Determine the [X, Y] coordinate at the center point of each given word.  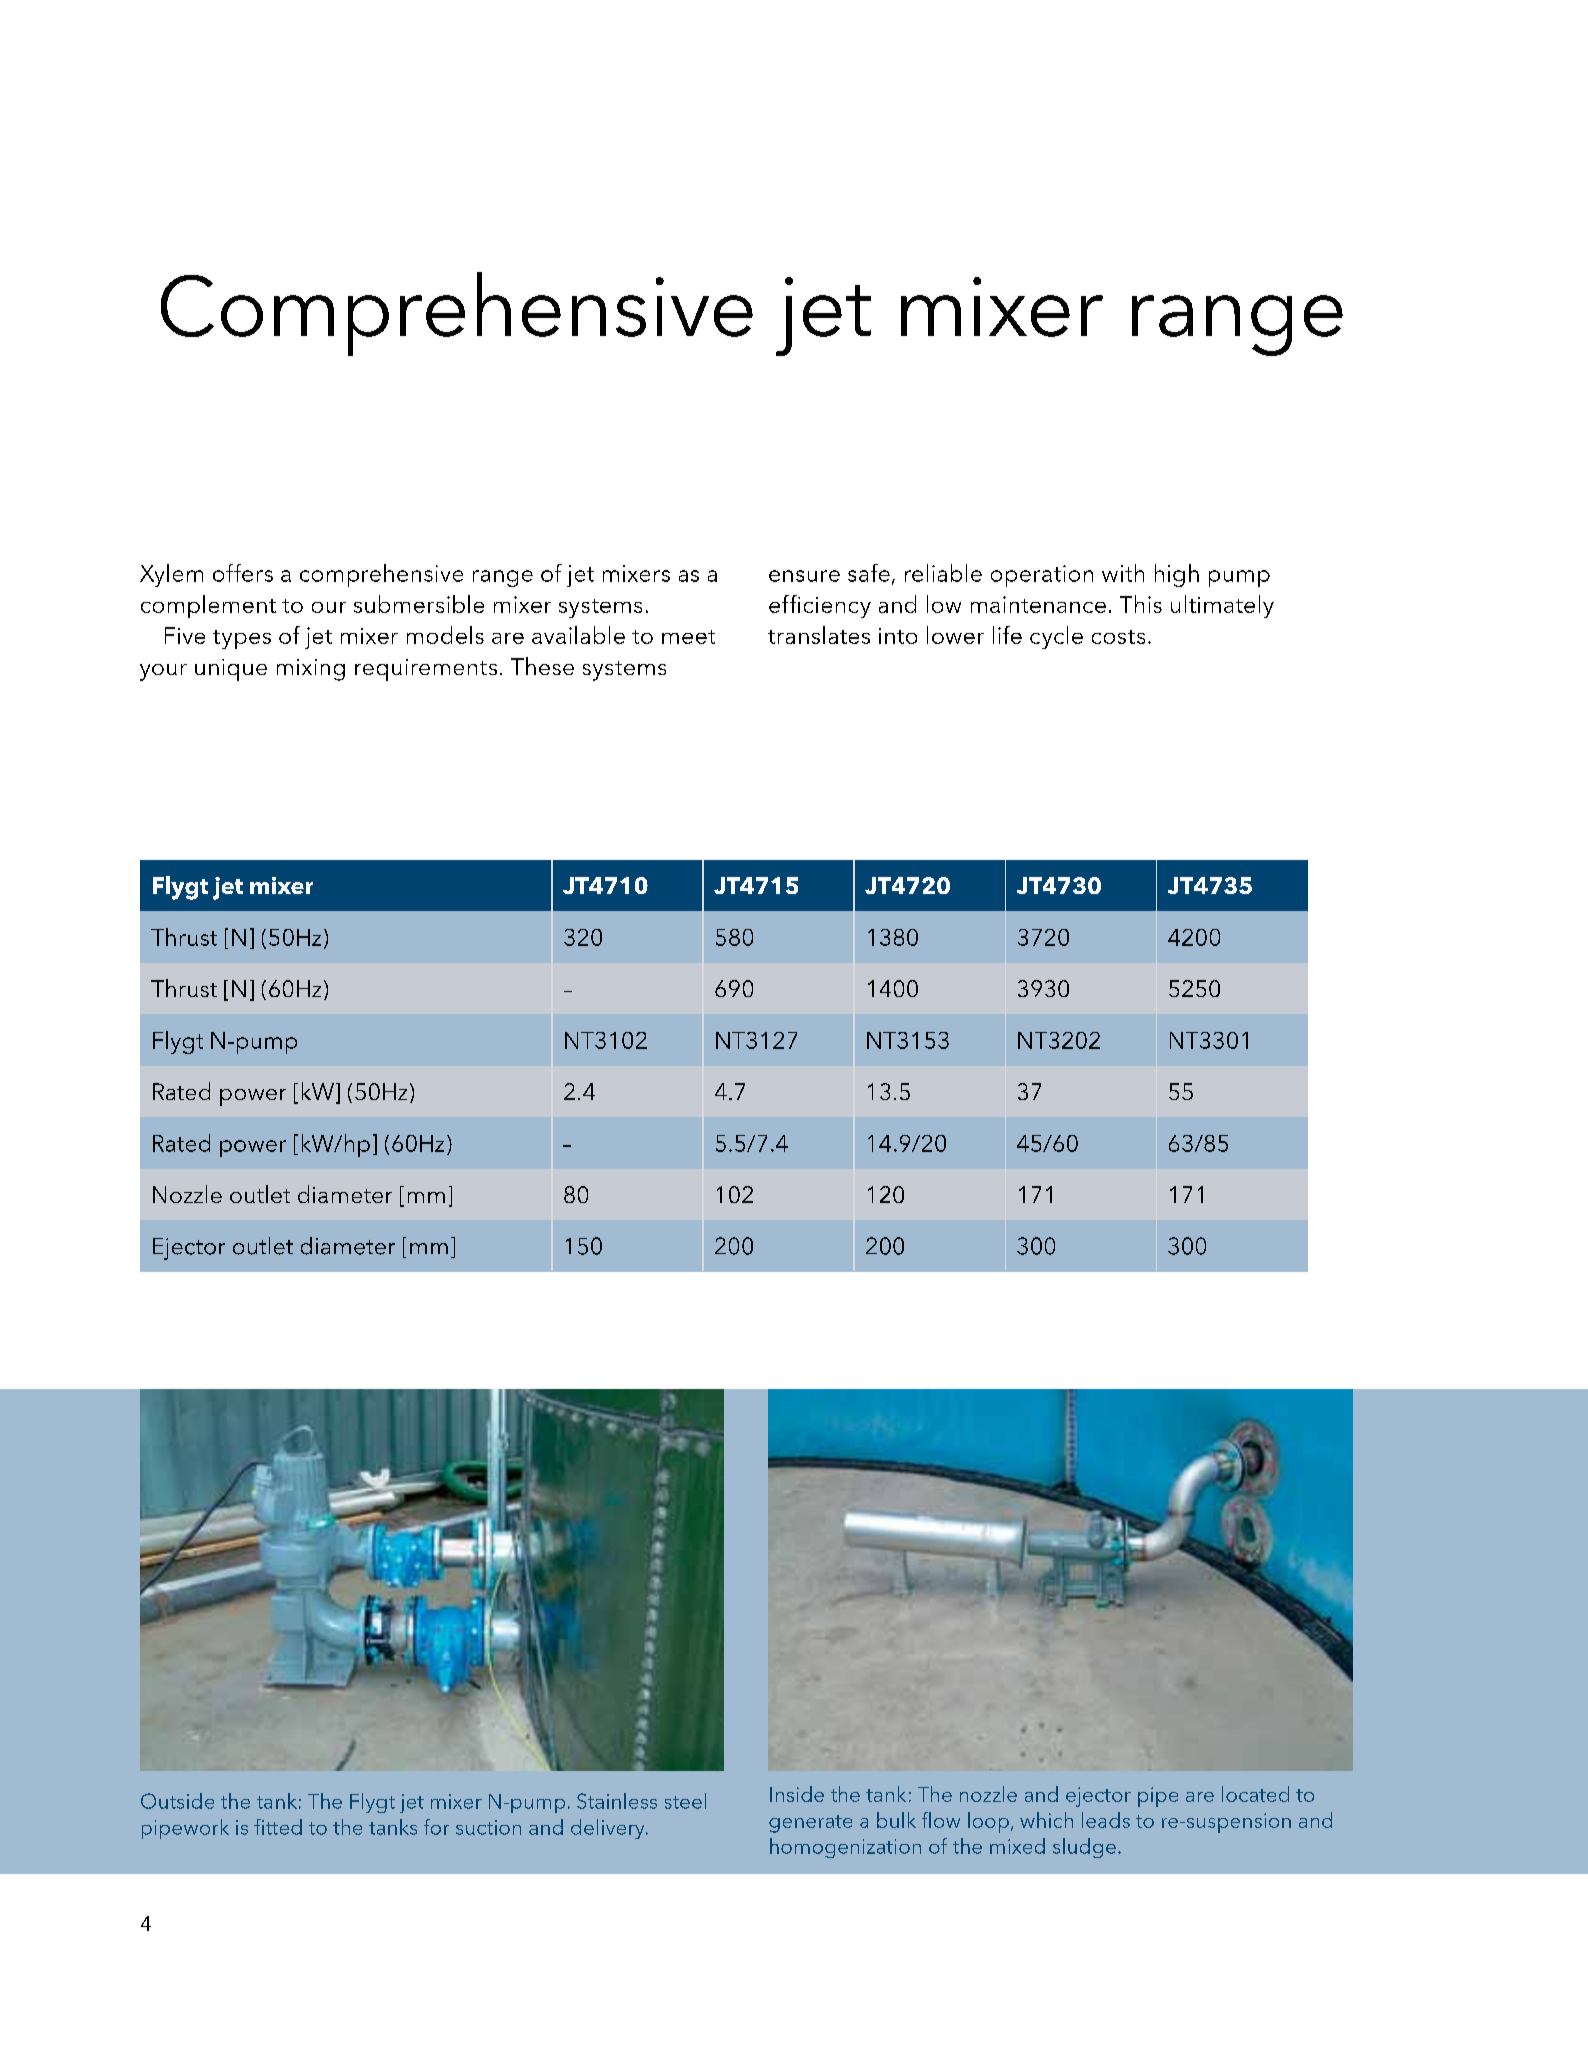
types [242, 639]
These [542, 666]
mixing [311, 670]
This [1141, 604]
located [1255, 1794]
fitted [278, 1827]
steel [685, 1801]
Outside [177, 1801]
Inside [797, 1794]
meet [688, 637]
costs [1118, 637]
